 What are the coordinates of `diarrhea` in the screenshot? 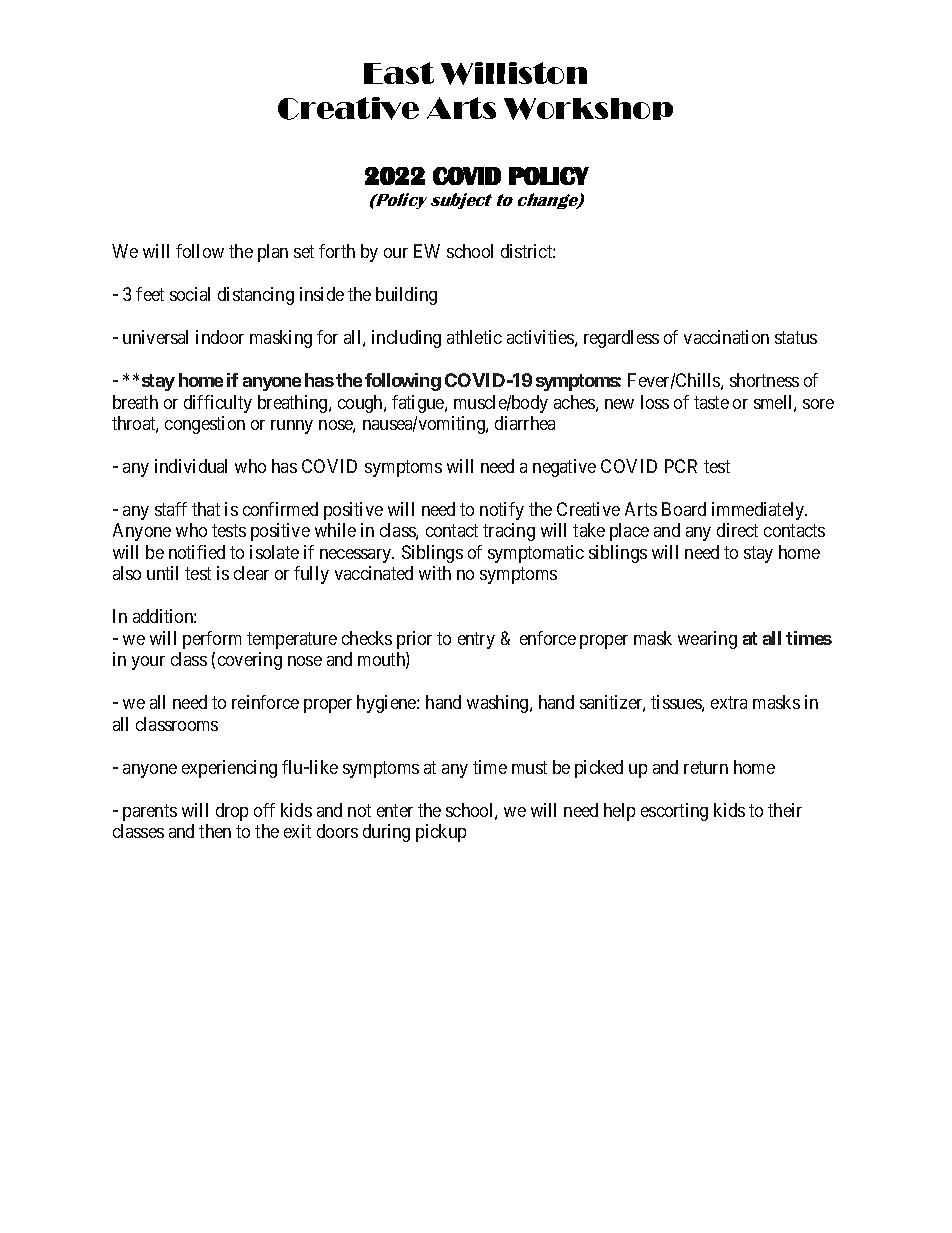 It's located at (525, 423).
